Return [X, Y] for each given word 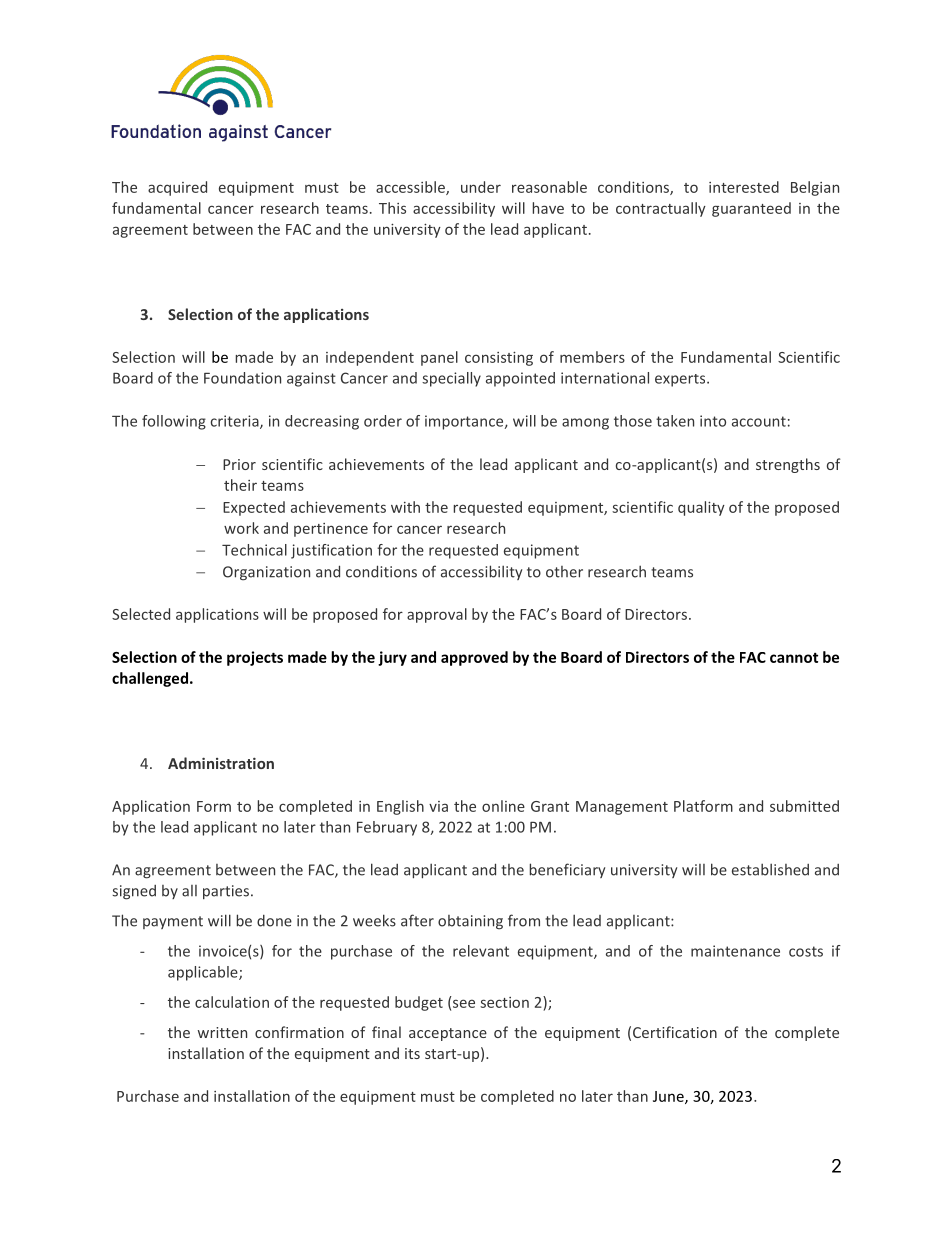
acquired [177, 188]
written [222, 1032]
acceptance [448, 1034]
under [481, 187]
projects [255, 658]
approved [474, 658]
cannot [794, 658]
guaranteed [751, 209]
